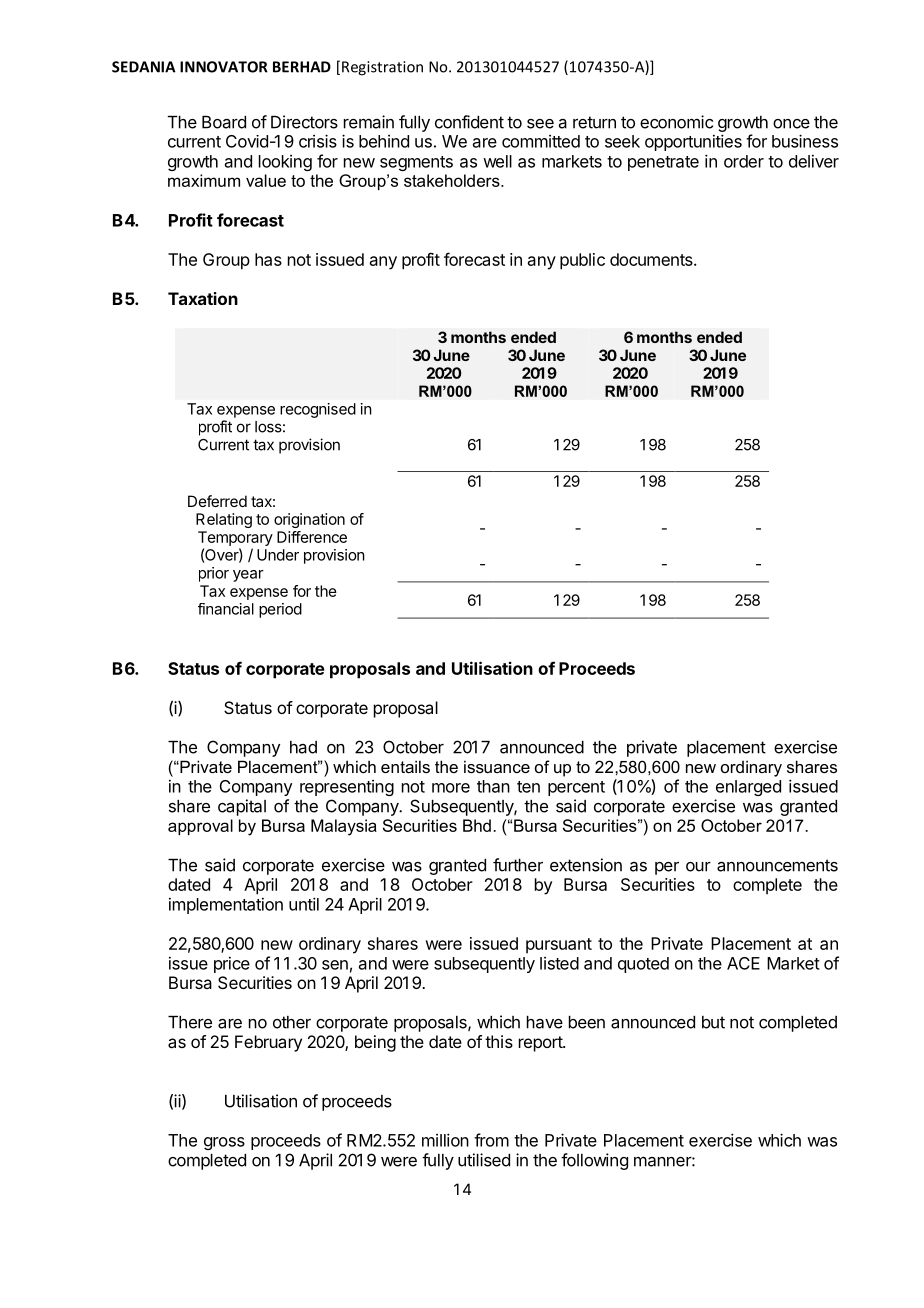 This screenshot has width=924, height=1308. Describe the element at coordinates (304, 122) in the screenshot. I see `Directors` at that location.
